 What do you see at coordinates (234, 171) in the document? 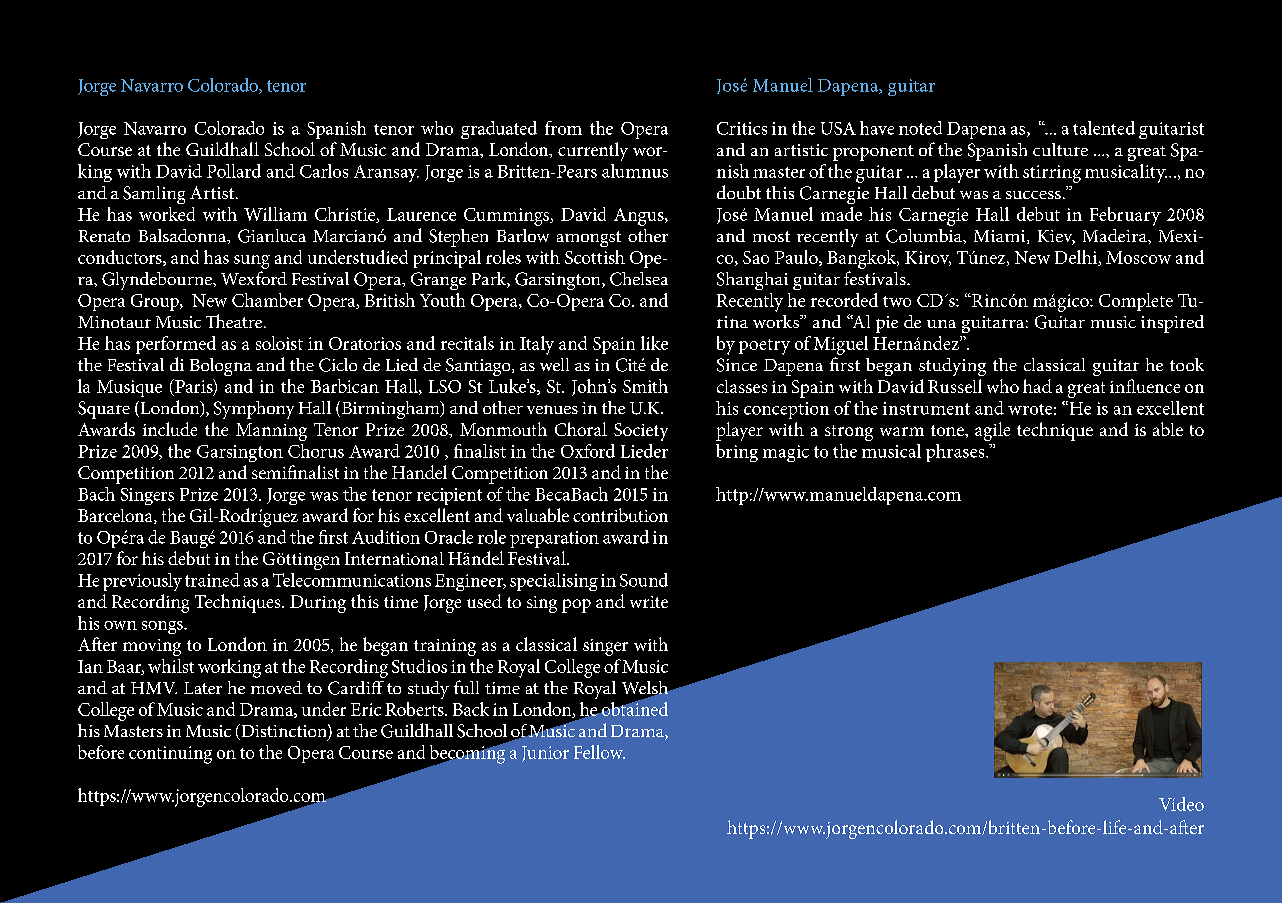
I see `Pollard` at bounding box center [234, 171].
